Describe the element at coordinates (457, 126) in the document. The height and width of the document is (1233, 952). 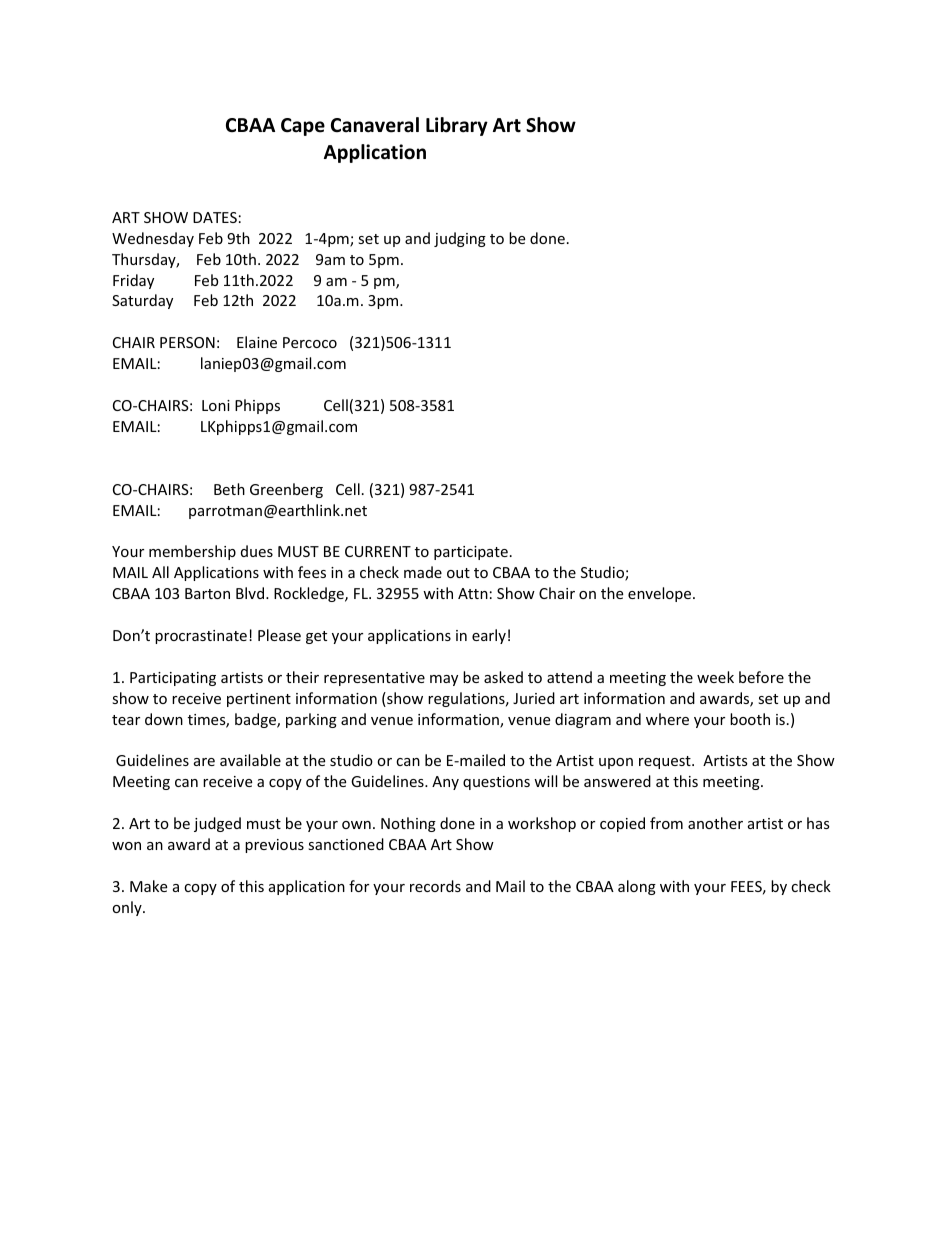
I see `Library` at that location.
